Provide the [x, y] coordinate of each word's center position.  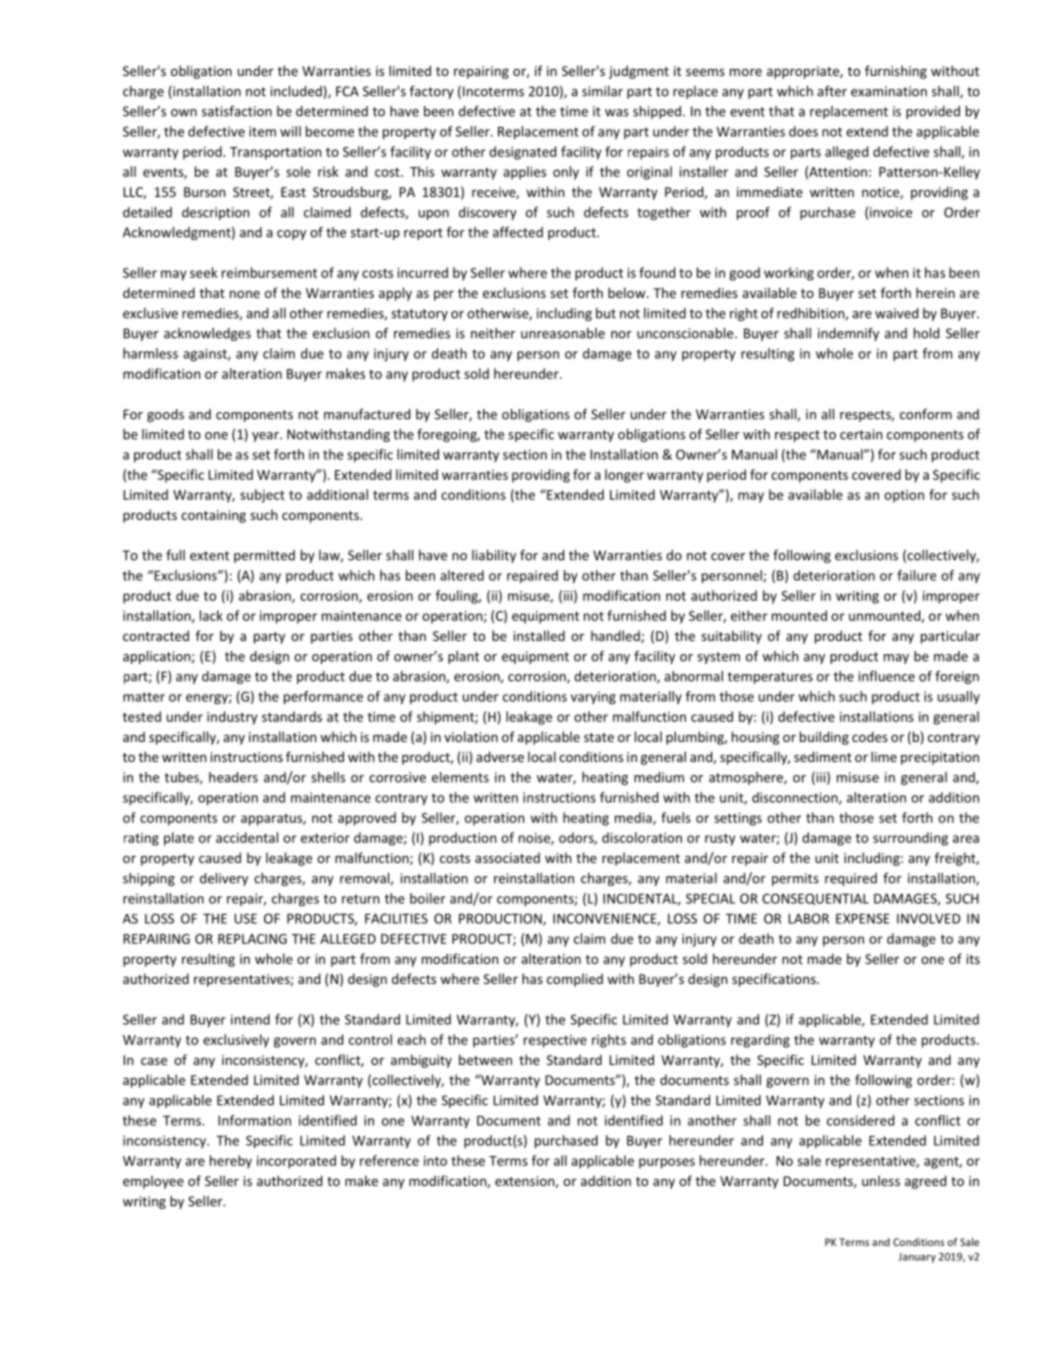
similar [602, 91]
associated [507, 857]
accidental [247, 837]
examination [889, 91]
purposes [667, 1163]
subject [262, 496]
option [904, 496]
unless [881, 1180]
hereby [231, 1162]
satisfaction [237, 111]
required [851, 879]
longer [624, 476]
